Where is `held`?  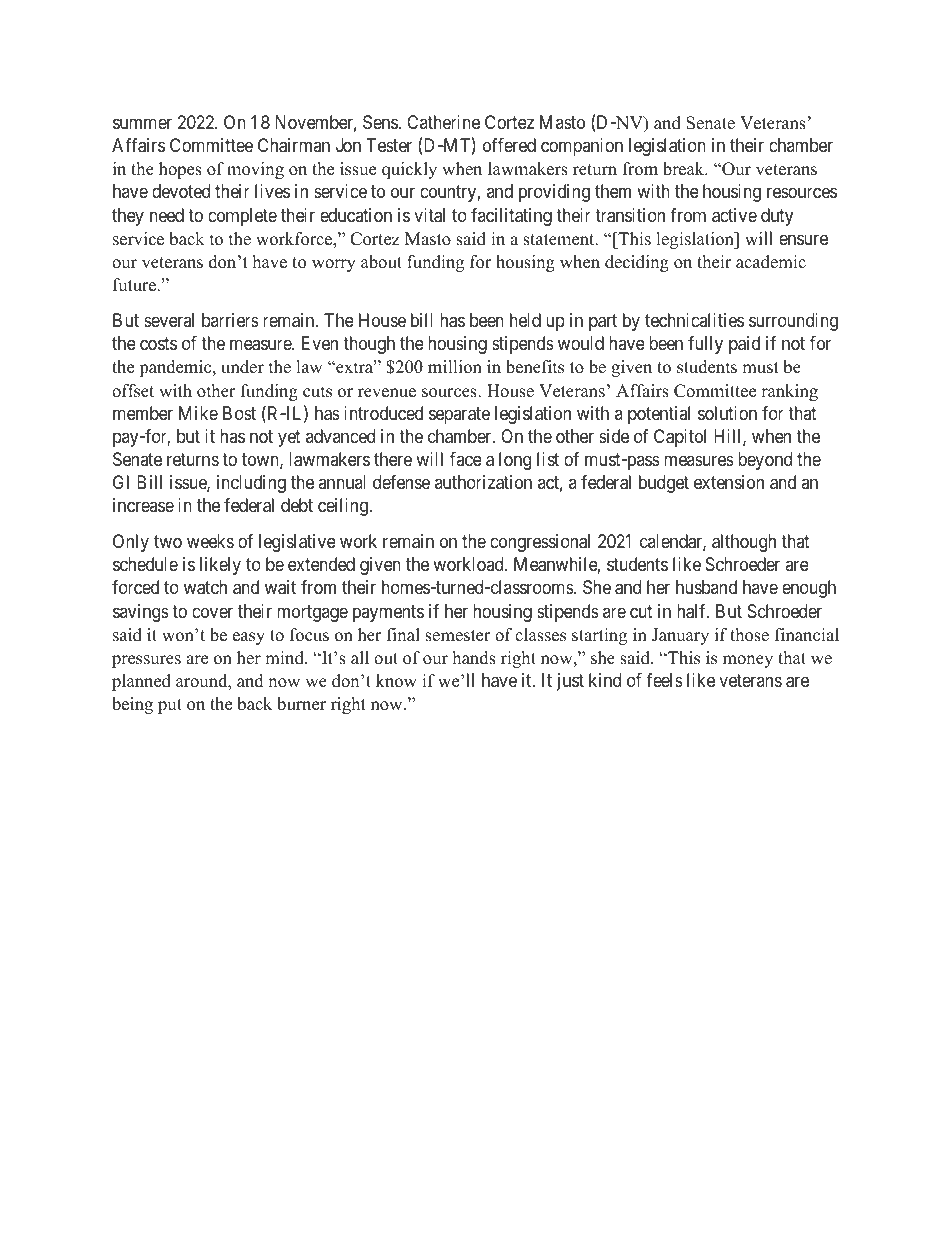 held is located at coordinates (525, 320).
